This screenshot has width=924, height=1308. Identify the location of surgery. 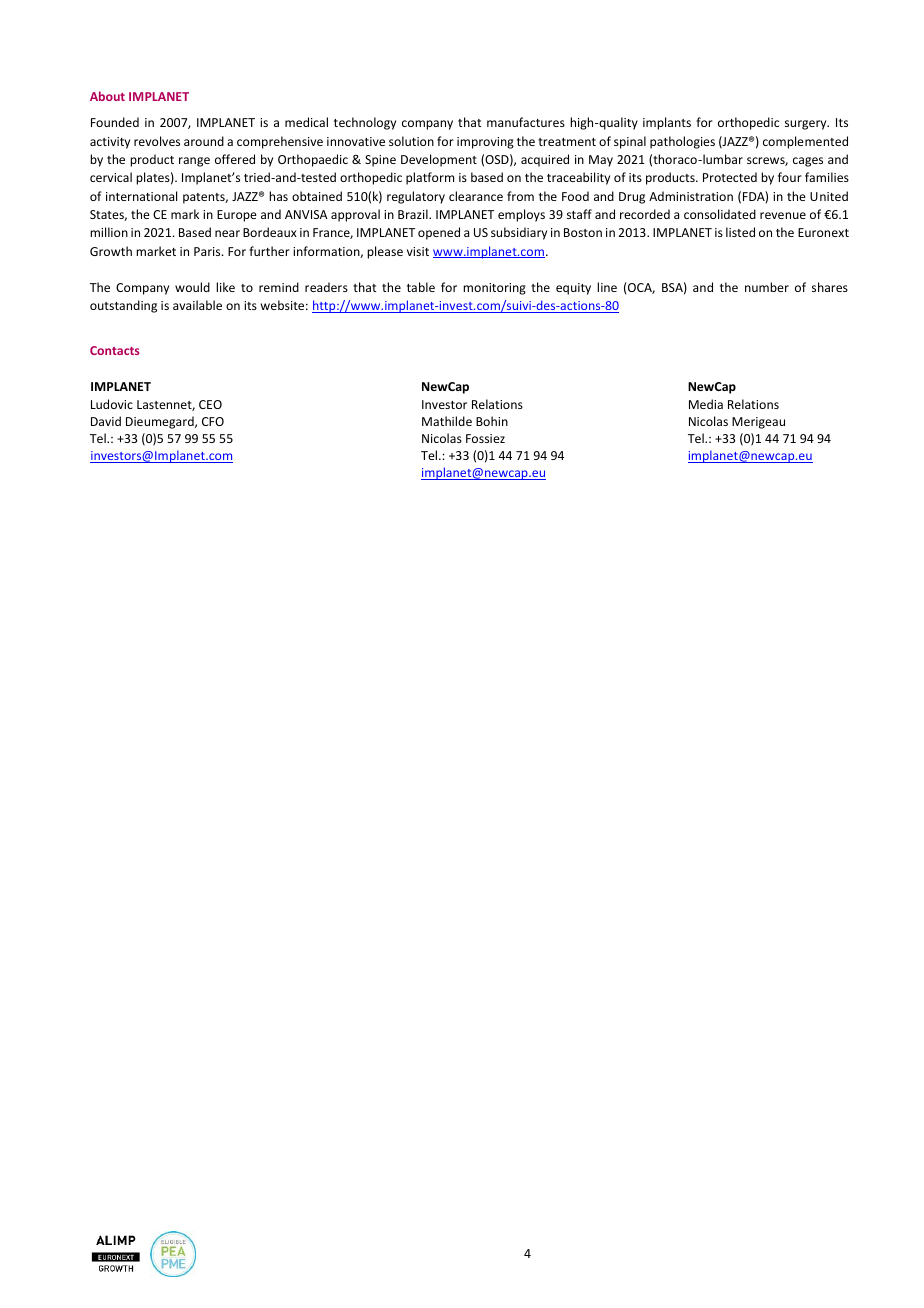
(807, 125).
